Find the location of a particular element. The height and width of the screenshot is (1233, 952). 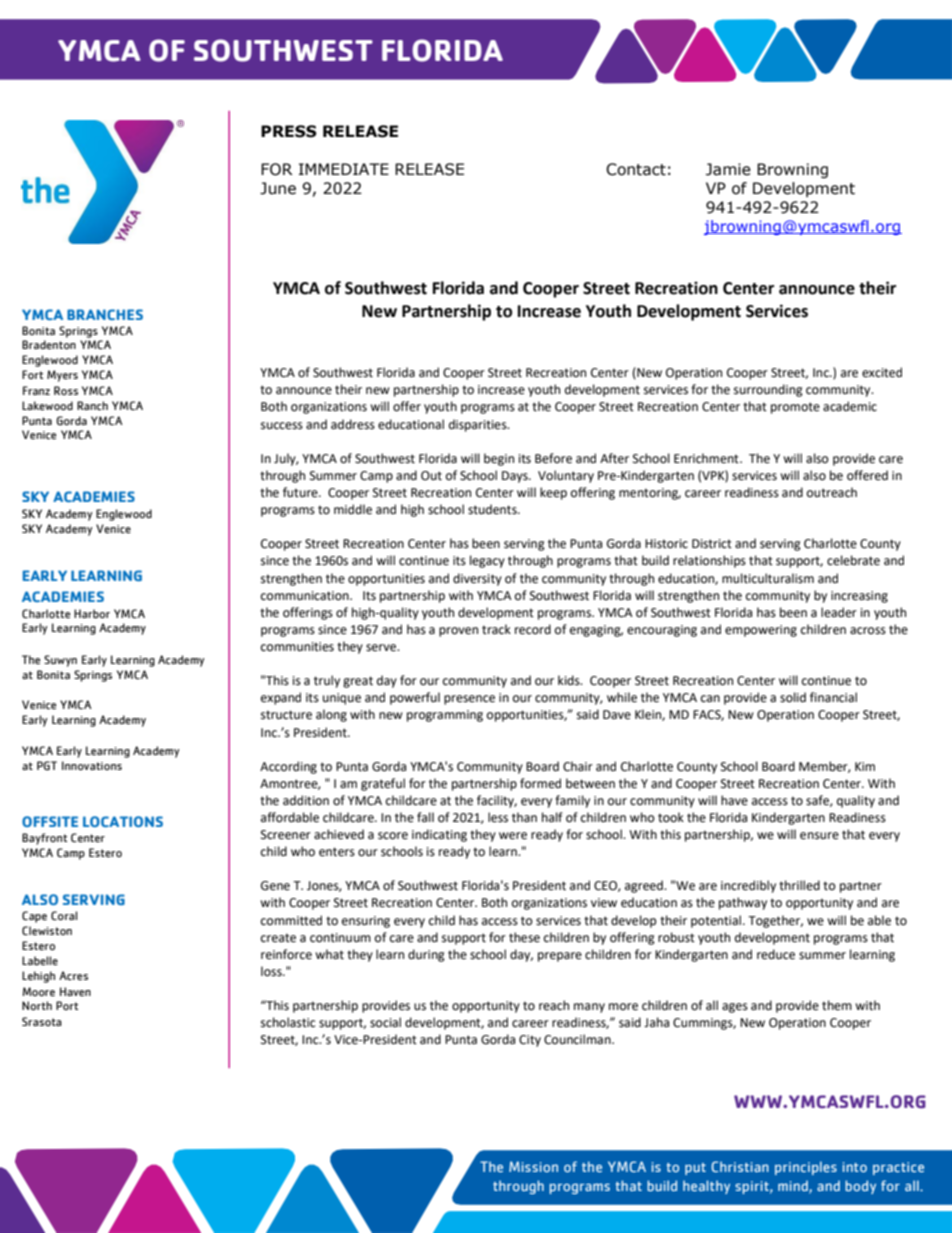

Jamie is located at coordinates (728, 169).
